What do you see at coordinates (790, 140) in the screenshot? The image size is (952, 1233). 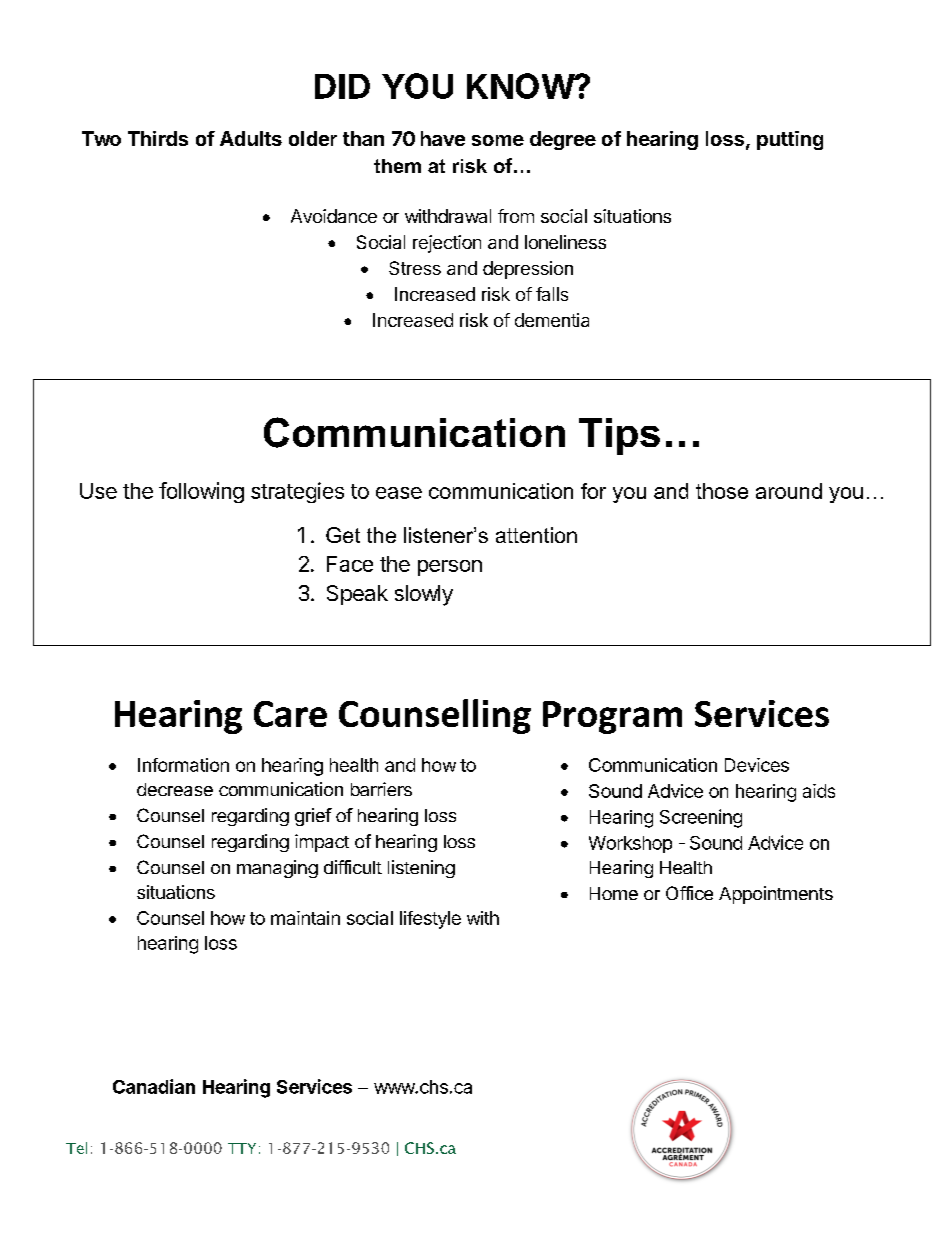 I see `putting` at bounding box center [790, 140].
